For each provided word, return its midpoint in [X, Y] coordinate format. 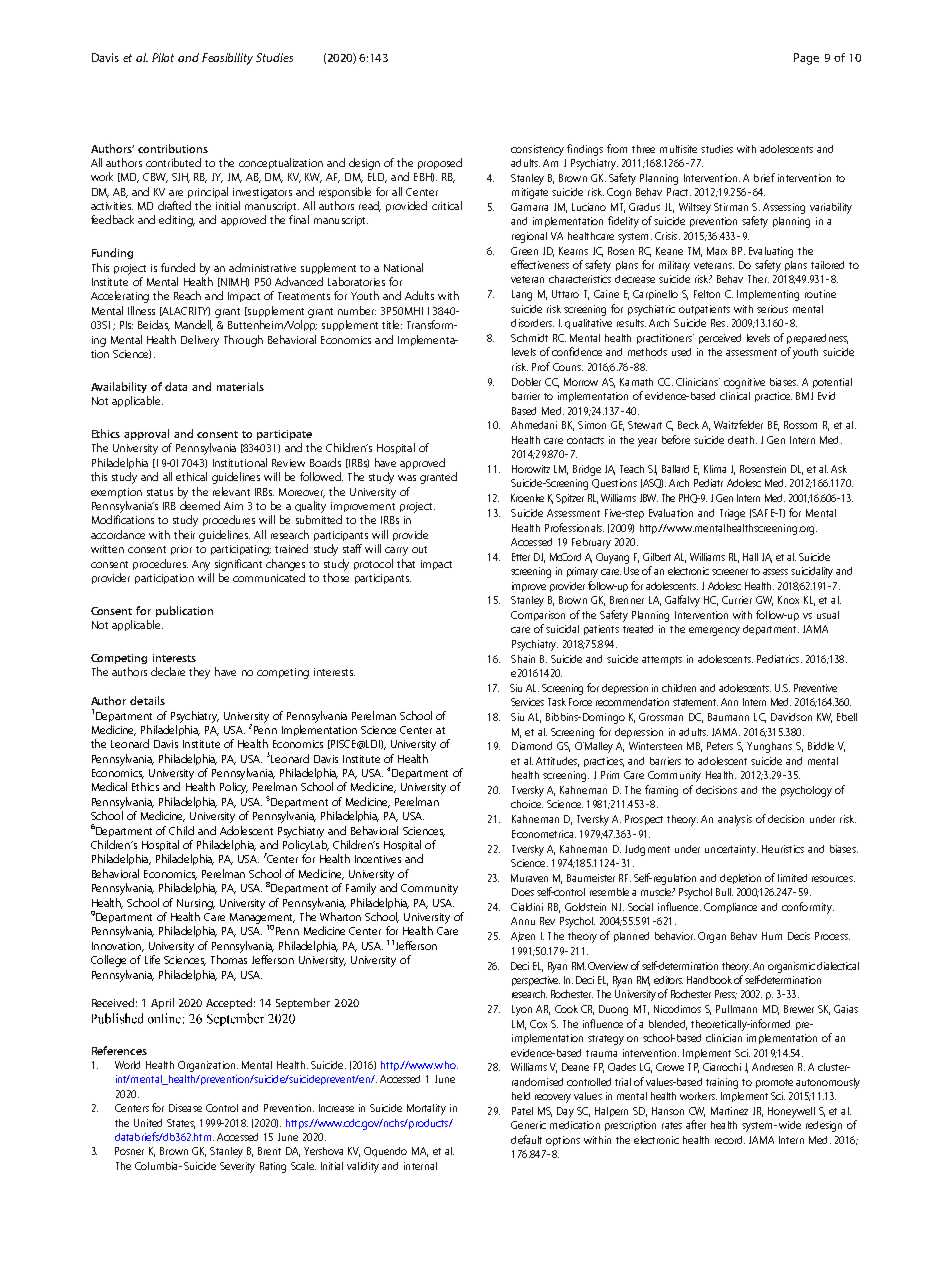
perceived [720, 339]
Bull [724, 892]
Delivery [200, 341]
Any [201, 565]
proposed [440, 163]
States [181, 1124]
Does [523, 892]
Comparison [538, 616]
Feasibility [227, 59]
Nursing [196, 904]
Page [806, 59]
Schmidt [529, 338]
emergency [714, 631]
